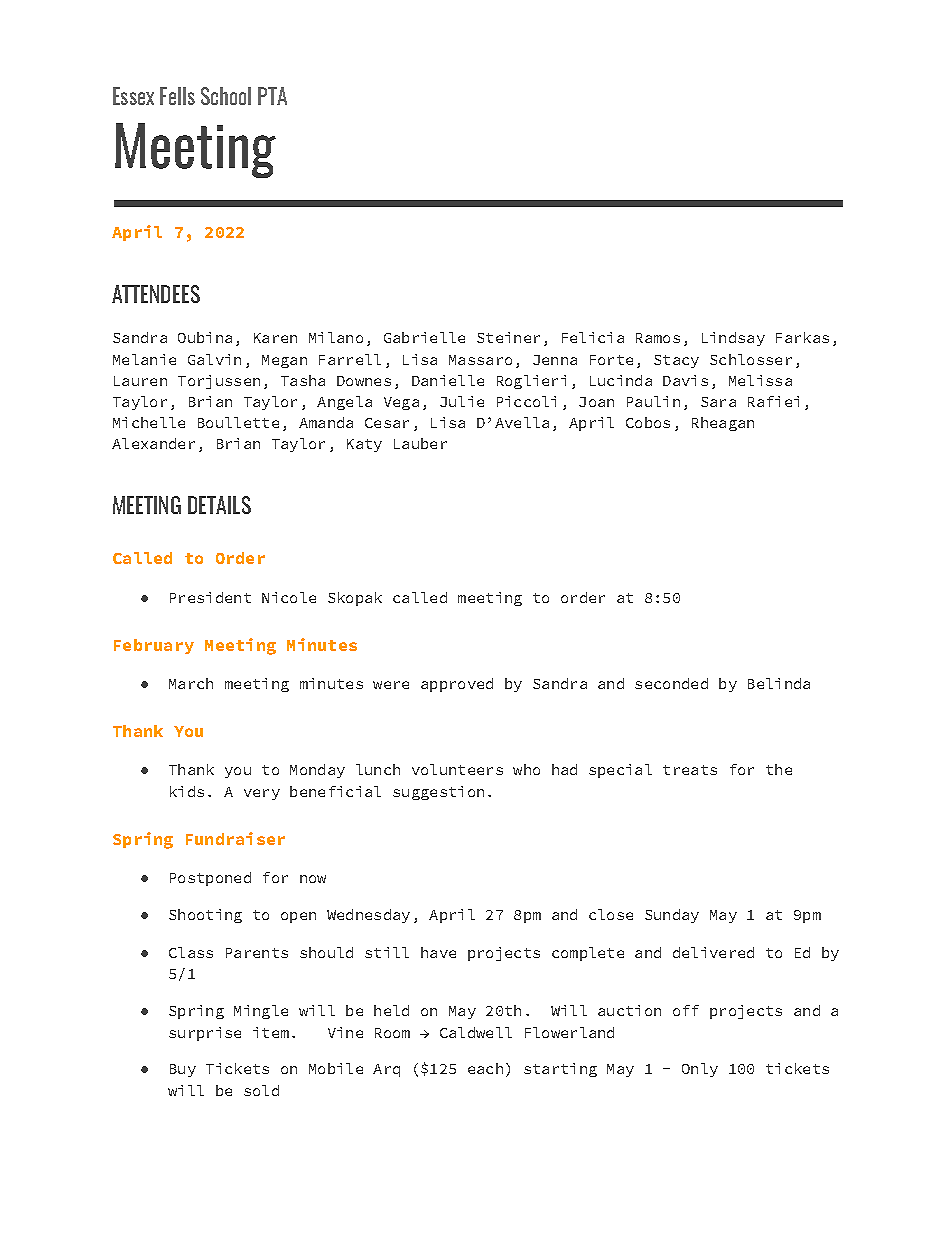 This image has width=952, height=1233. Describe the element at coordinates (733, 339) in the image. I see `Lindsay` at that location.
